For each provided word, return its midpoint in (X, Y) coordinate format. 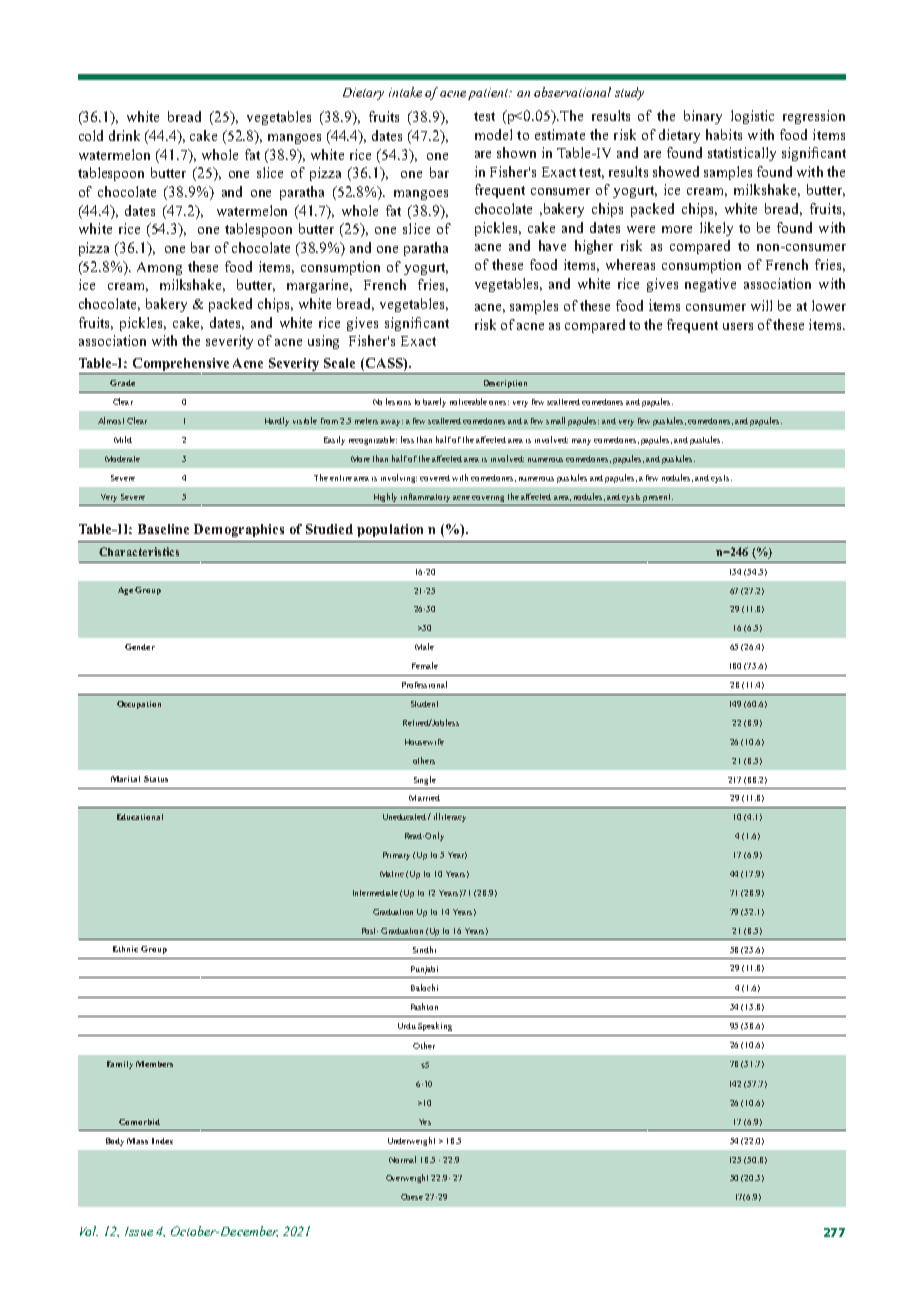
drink (124, 135)
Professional (424, 684)
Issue (139, 1231)
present (658, 498)
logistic (752, 117)
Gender (140, 647)
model (493, 134)
